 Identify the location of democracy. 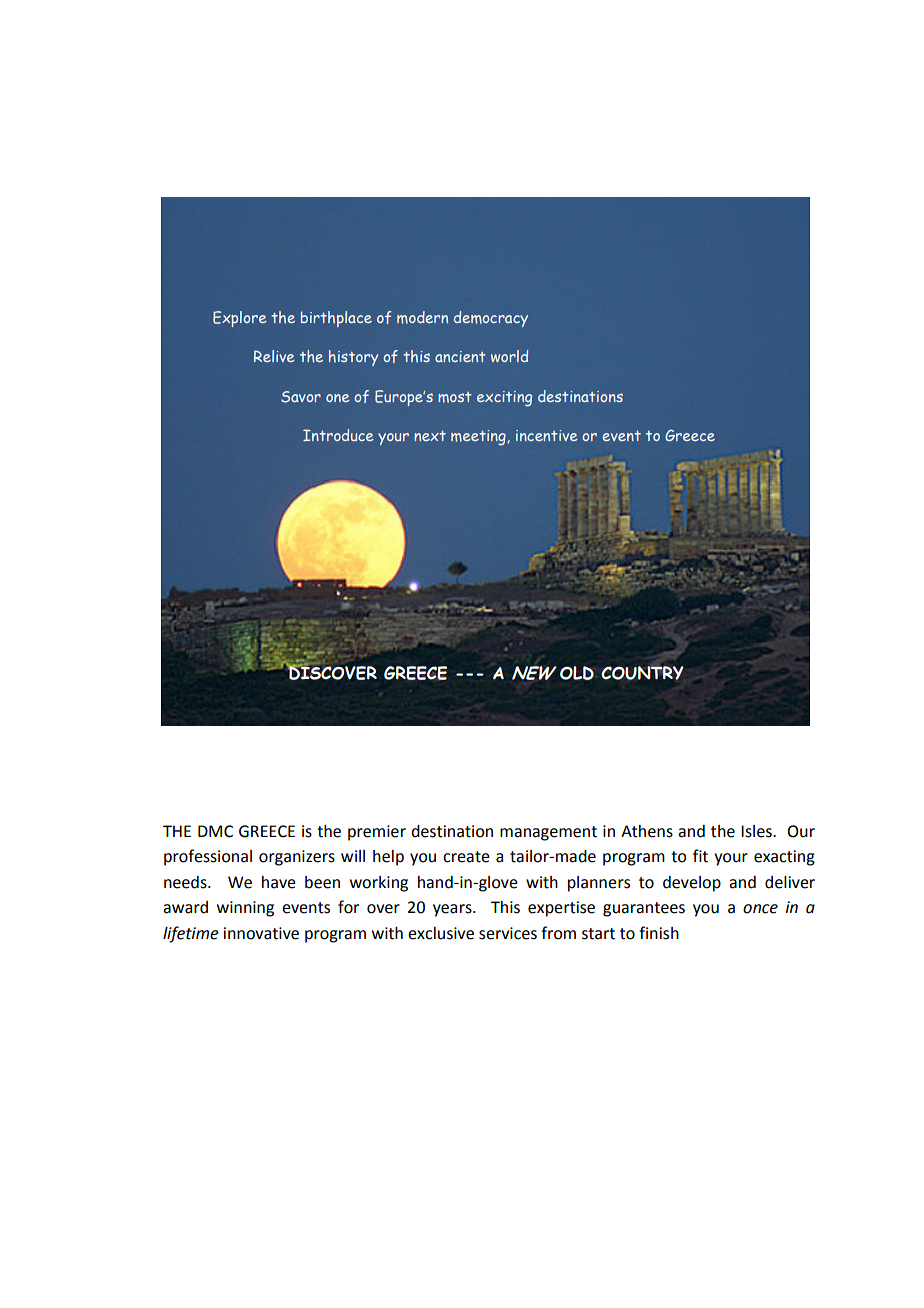
(491, 319).
